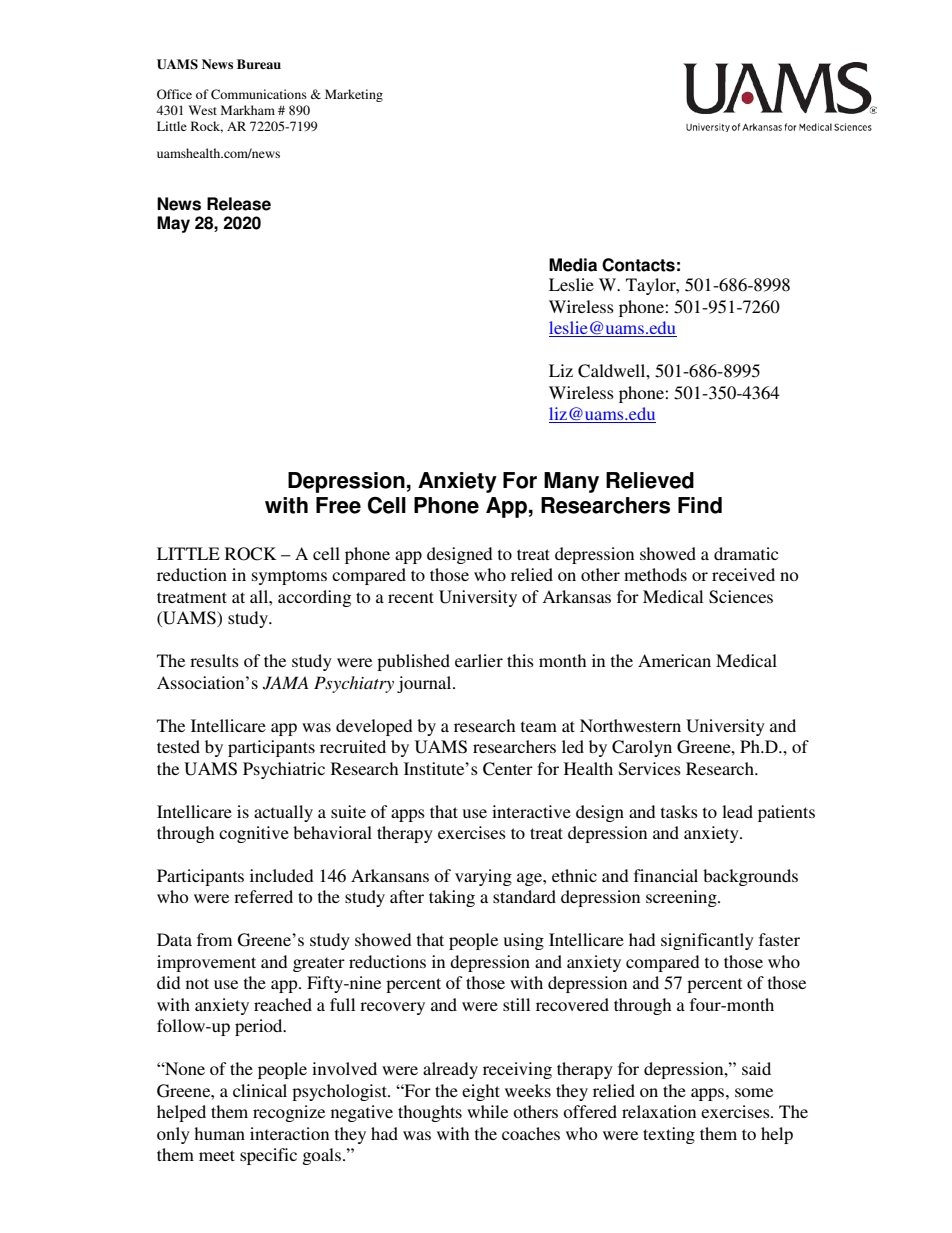 The width and height of the screenshot is (952, 1233). I want to click on Media, so click(573, 265).
